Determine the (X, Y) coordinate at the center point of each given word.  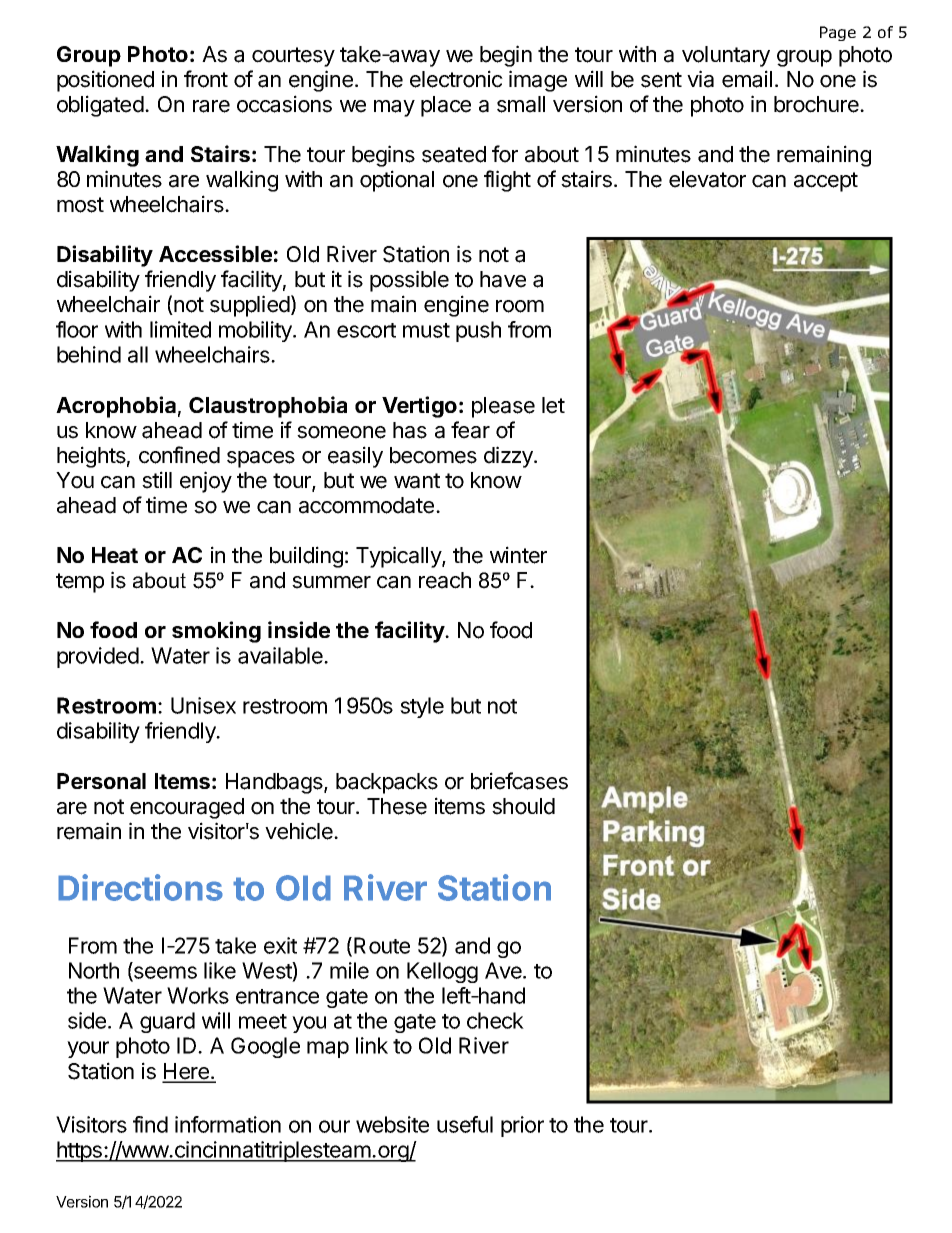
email (747, 79)
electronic (456, 79)
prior (522, 1126)
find (150, 1124)
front (206, 79)
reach (445, 580)
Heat (115, 555)
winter (518, 555)
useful (465, 1124)
